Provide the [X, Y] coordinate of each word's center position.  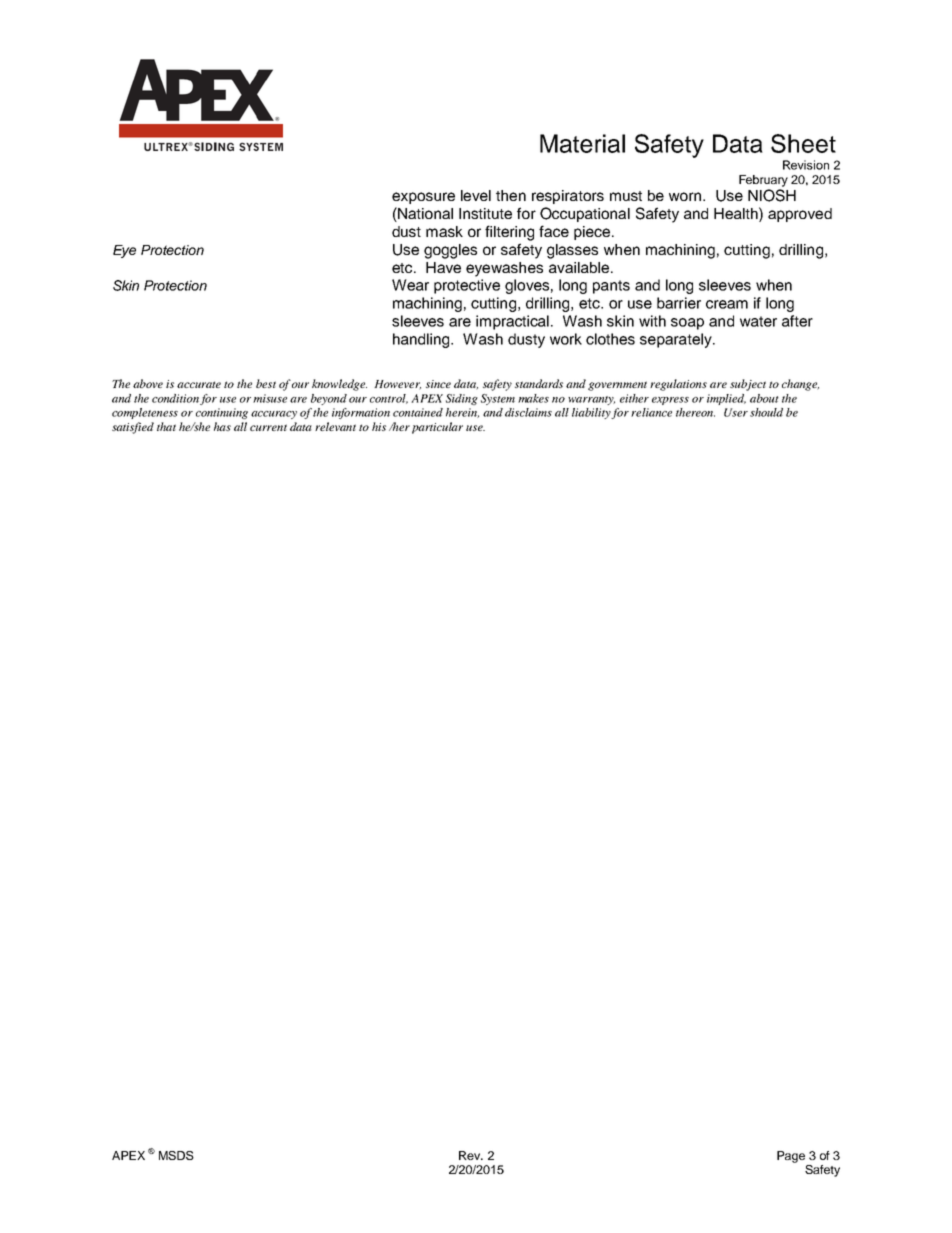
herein [462, 413]
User [736, 412]
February [763, 181]
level [476, 195]
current [268, 427]
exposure [423, 198]
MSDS [176, 1155]
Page [791, 1157]
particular [437, 428]
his [379, 426]
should [766, 412]
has [222, 426]
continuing [222, 413]
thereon [695, 412]
